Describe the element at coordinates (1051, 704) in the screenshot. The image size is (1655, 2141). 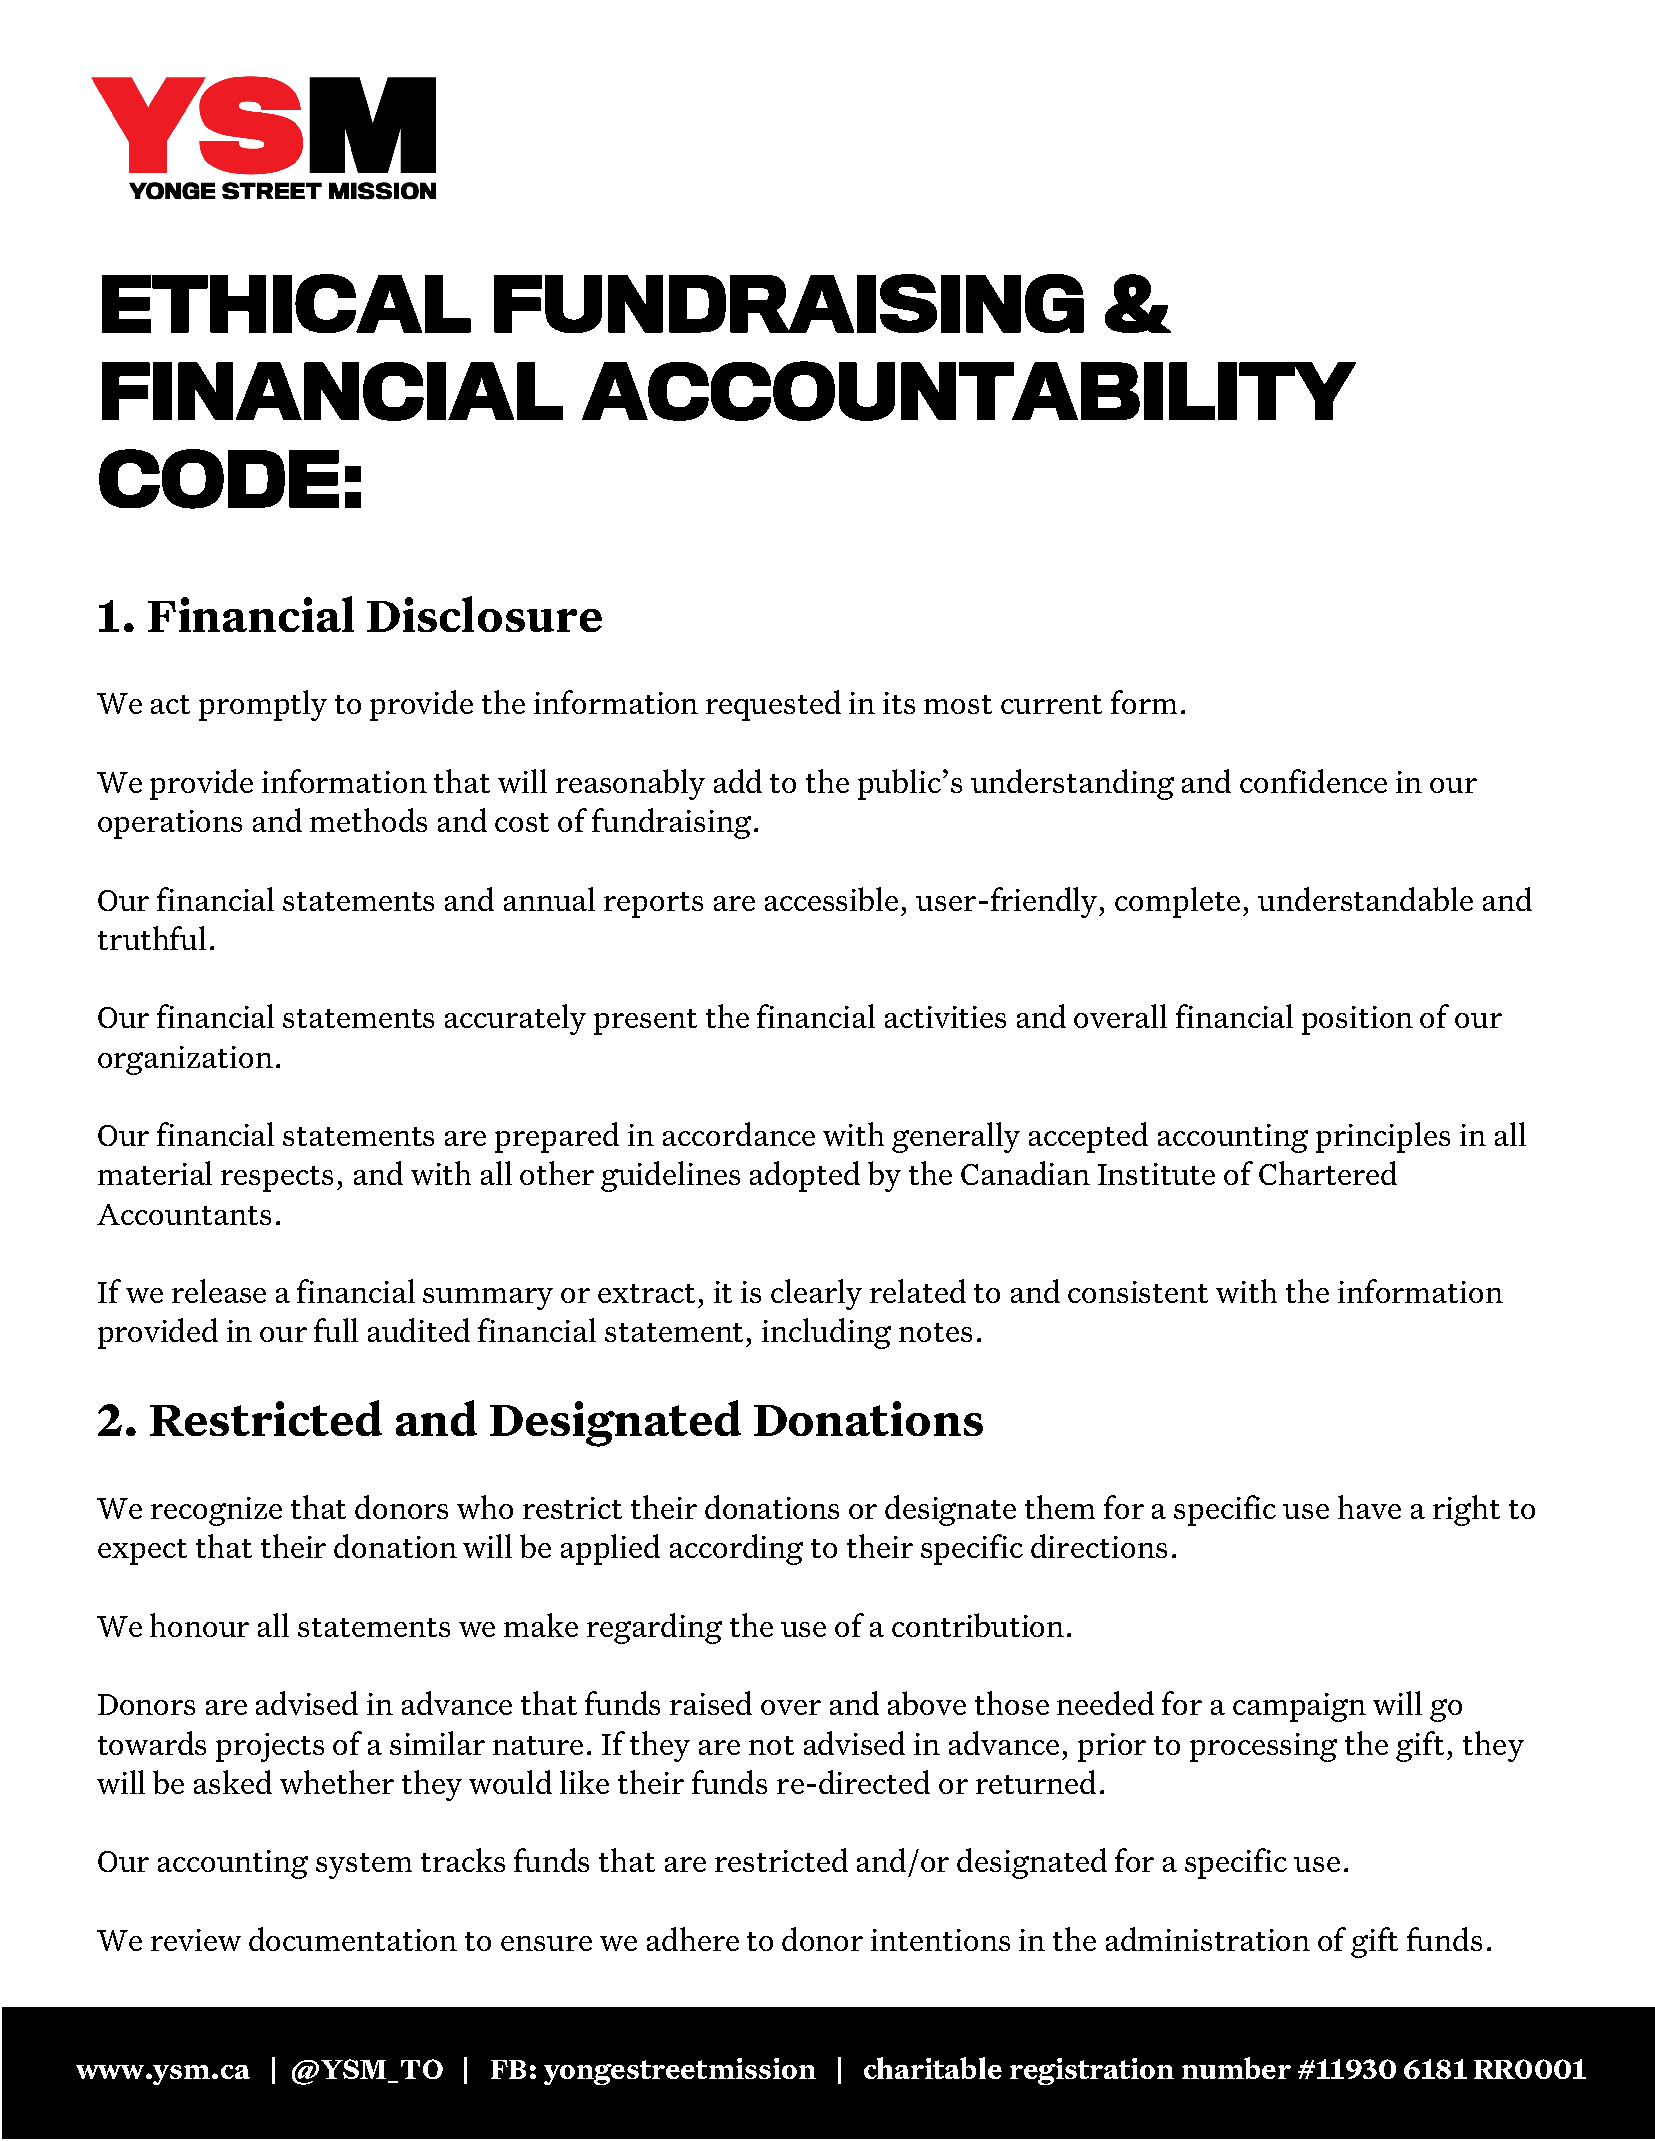
I see `current` at that location.
